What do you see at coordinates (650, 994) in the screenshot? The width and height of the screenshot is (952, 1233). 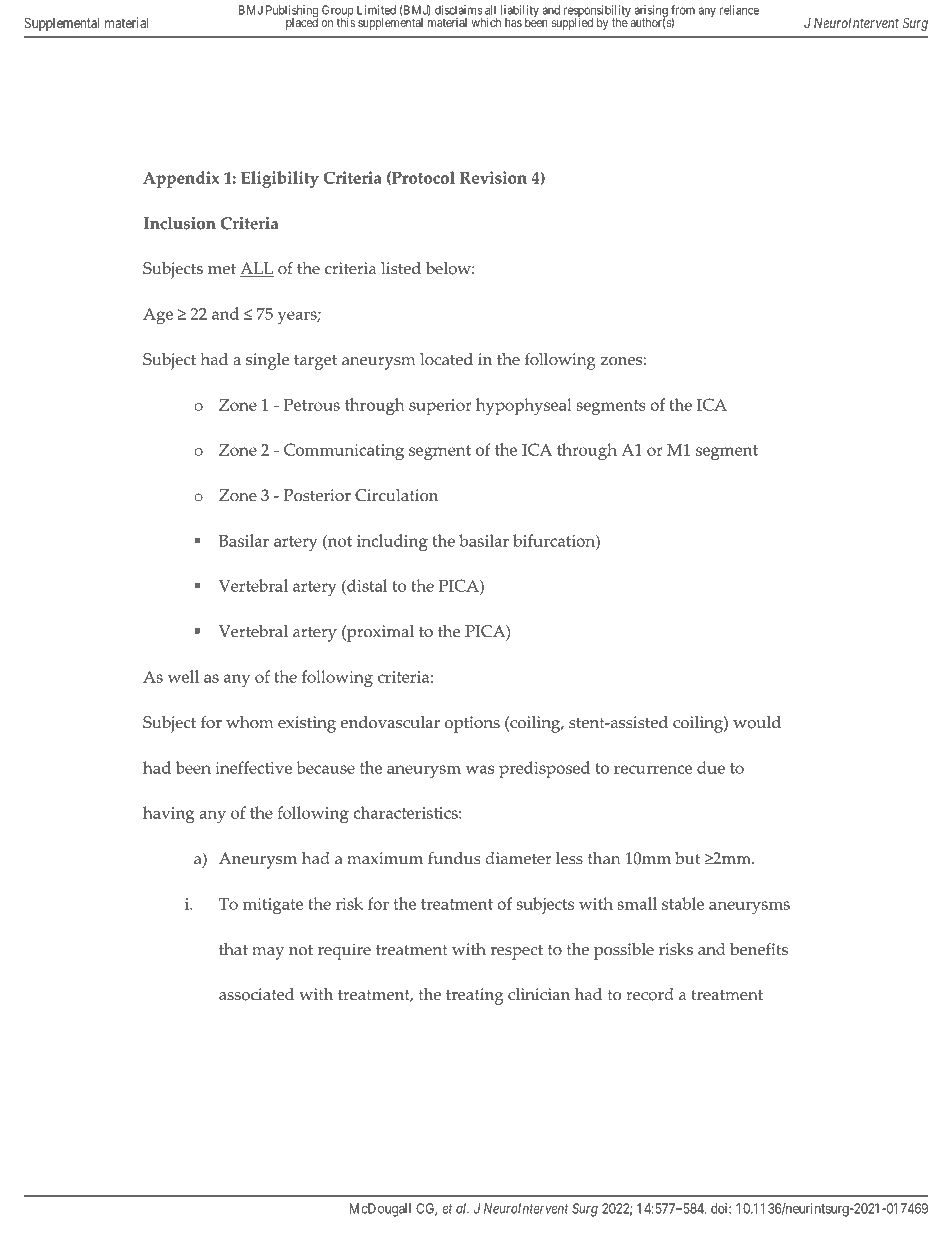 I see `record` at bounding box center [650, 994].
